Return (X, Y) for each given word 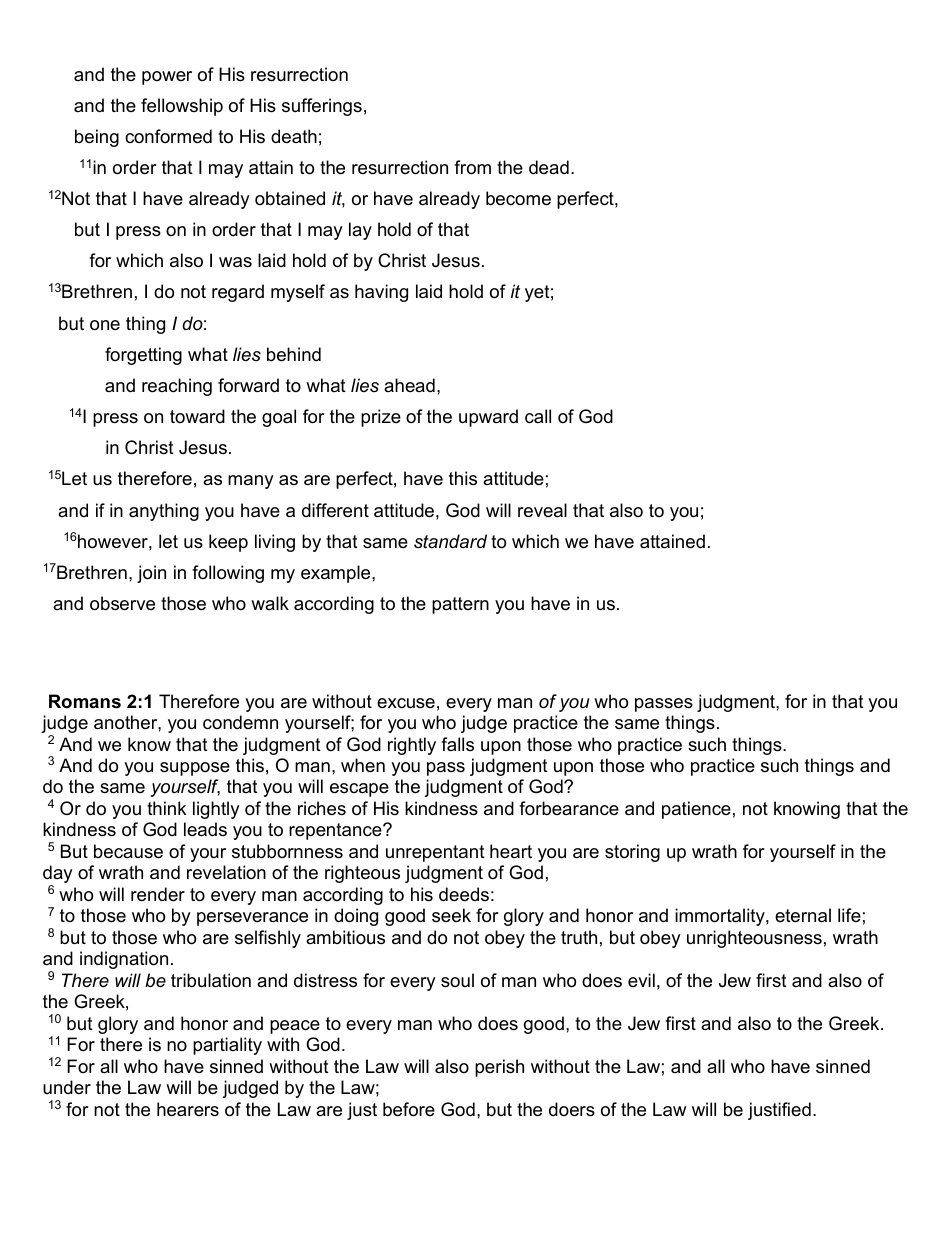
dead (549, 167)
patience (696, 810)
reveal (542, 510)
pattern (460, 605)
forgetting (143, 356)
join (151, 574)
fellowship (182, 107)
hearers (188, 1109)
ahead (409, 385)
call (538, 416)
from (472, 167)
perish (499, 1068)
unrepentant (435, 853)
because (128, 851)
